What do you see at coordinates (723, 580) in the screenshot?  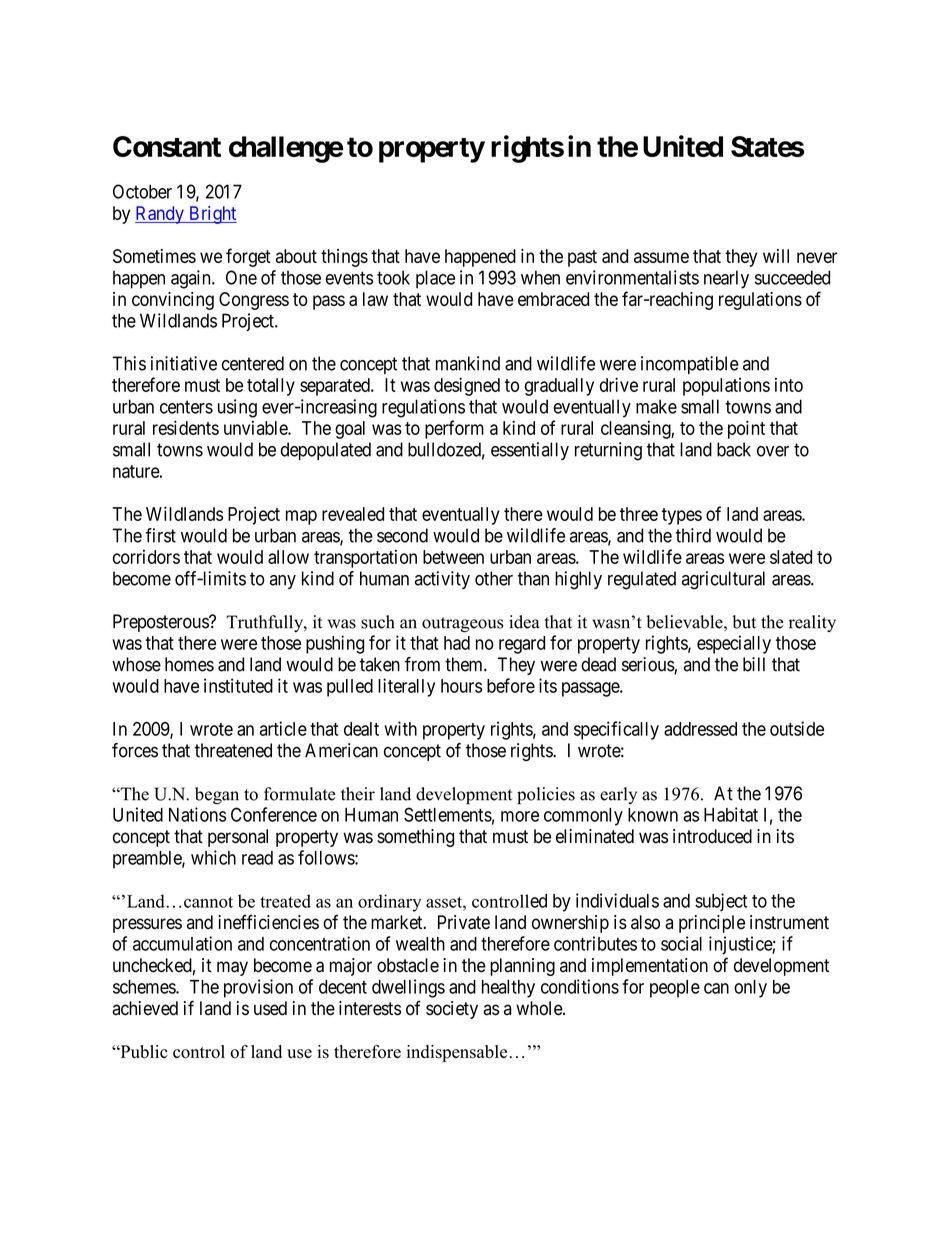 I see `agricultural` at bounding box center [723, 580].
